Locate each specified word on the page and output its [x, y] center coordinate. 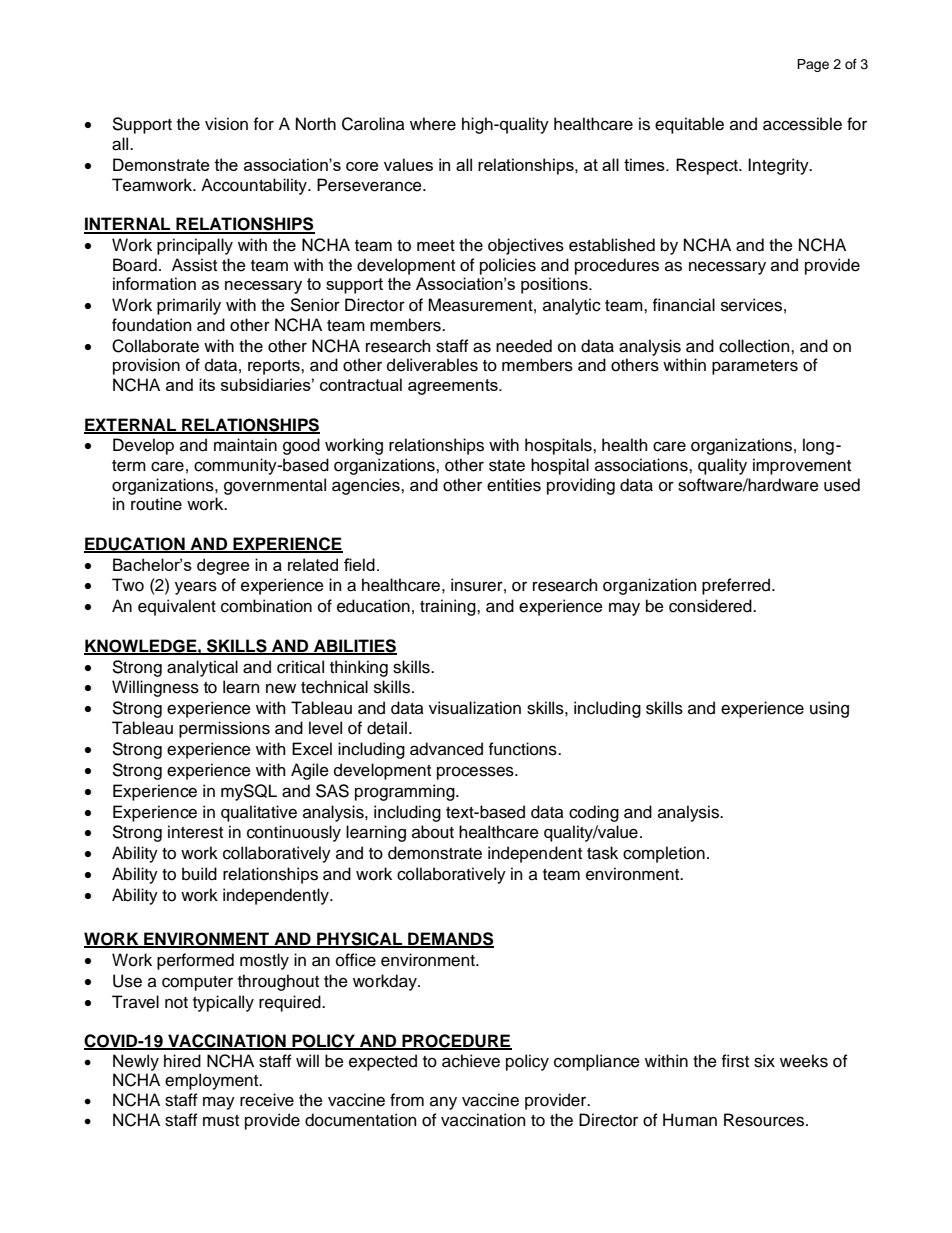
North [316, 124]
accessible [802, 124]
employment [213, 1081]
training [449, 607]
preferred [737, 586]
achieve [471, 1061]
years [196, 588]
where [433, 124]
